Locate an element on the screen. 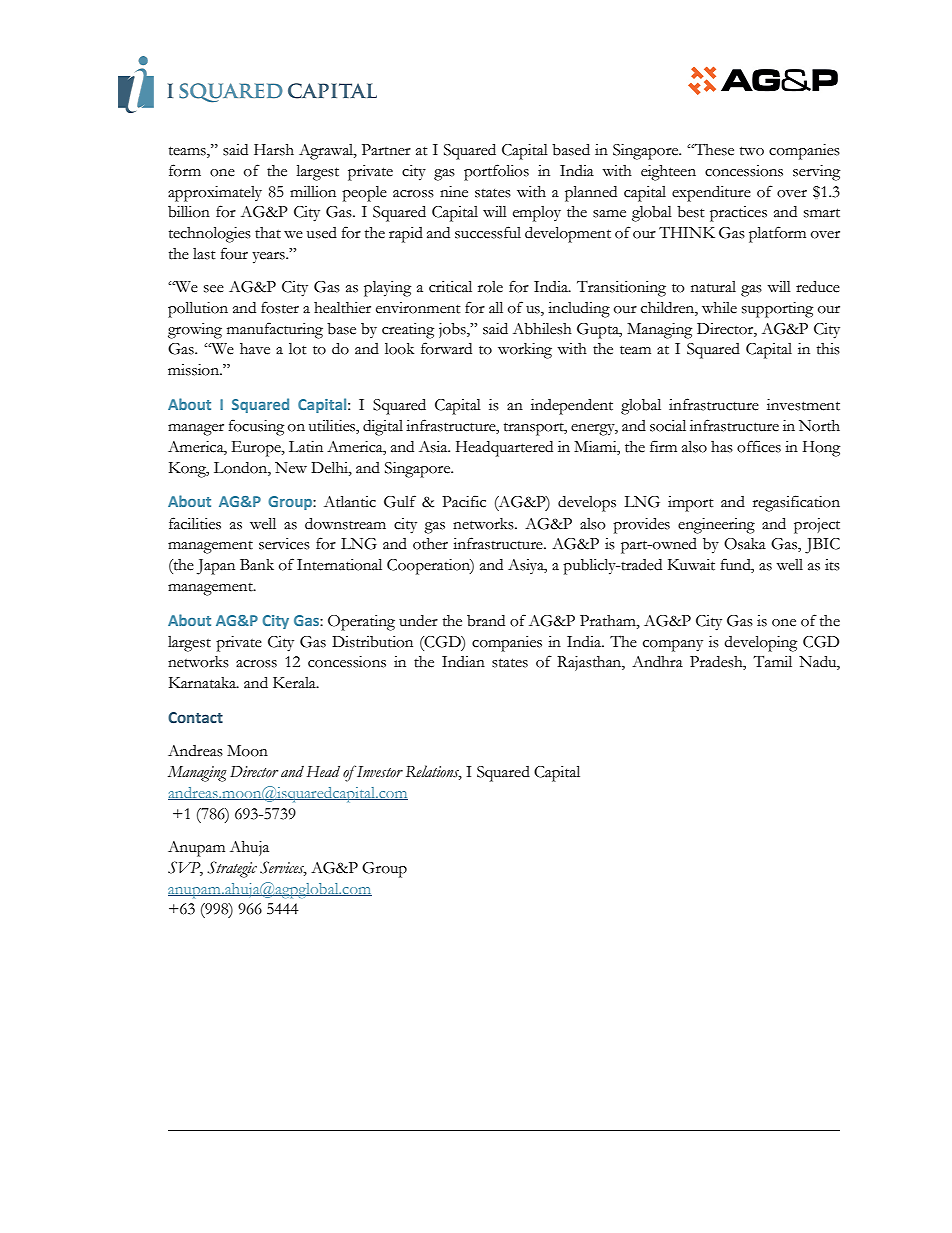 The width and height of the screenshot is (952, 1233). Harsh is located at coordinates (274, 150).
